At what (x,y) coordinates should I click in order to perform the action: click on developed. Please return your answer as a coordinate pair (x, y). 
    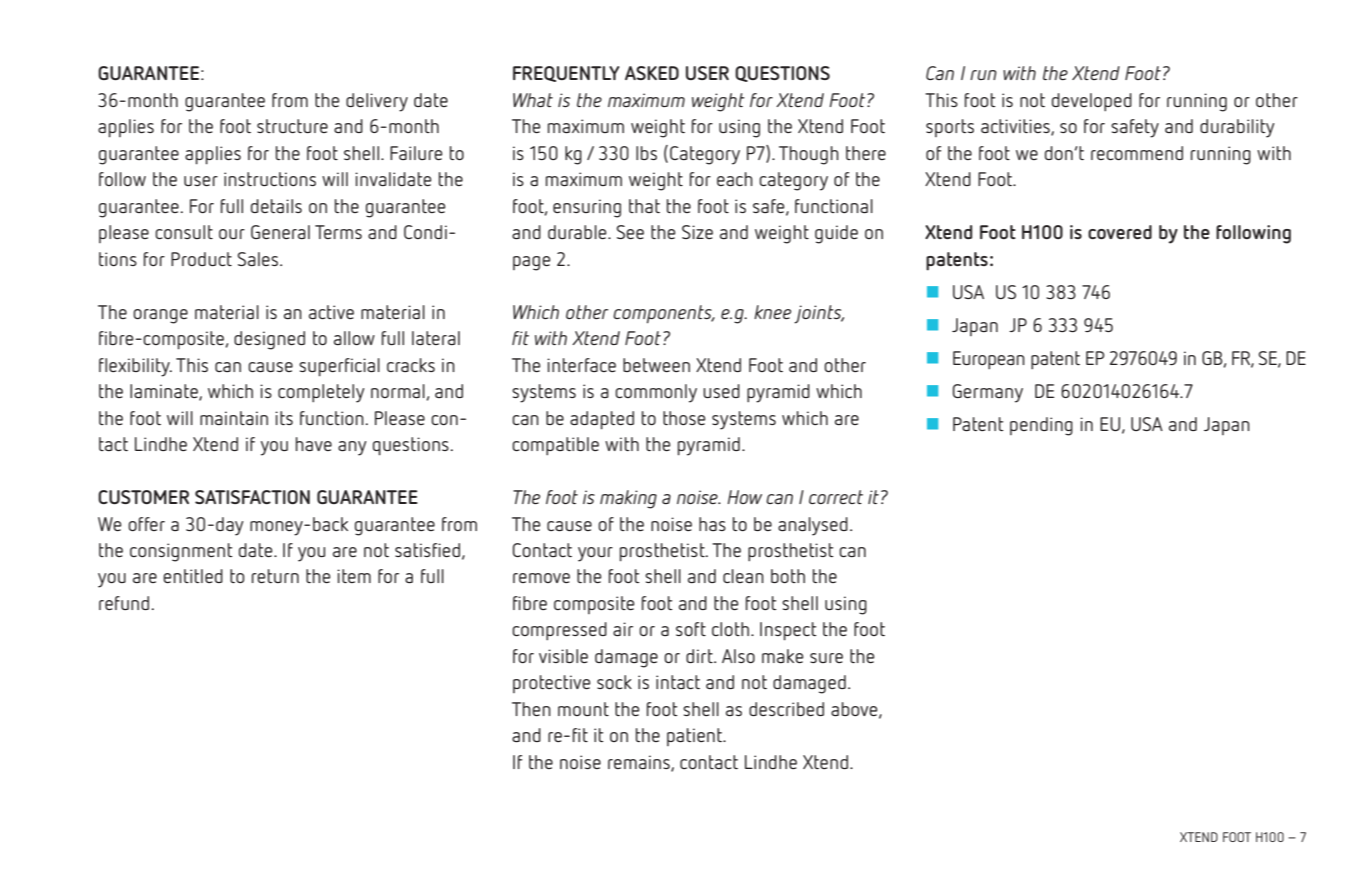
    Looking at the image, I should click on (1092, 102).
